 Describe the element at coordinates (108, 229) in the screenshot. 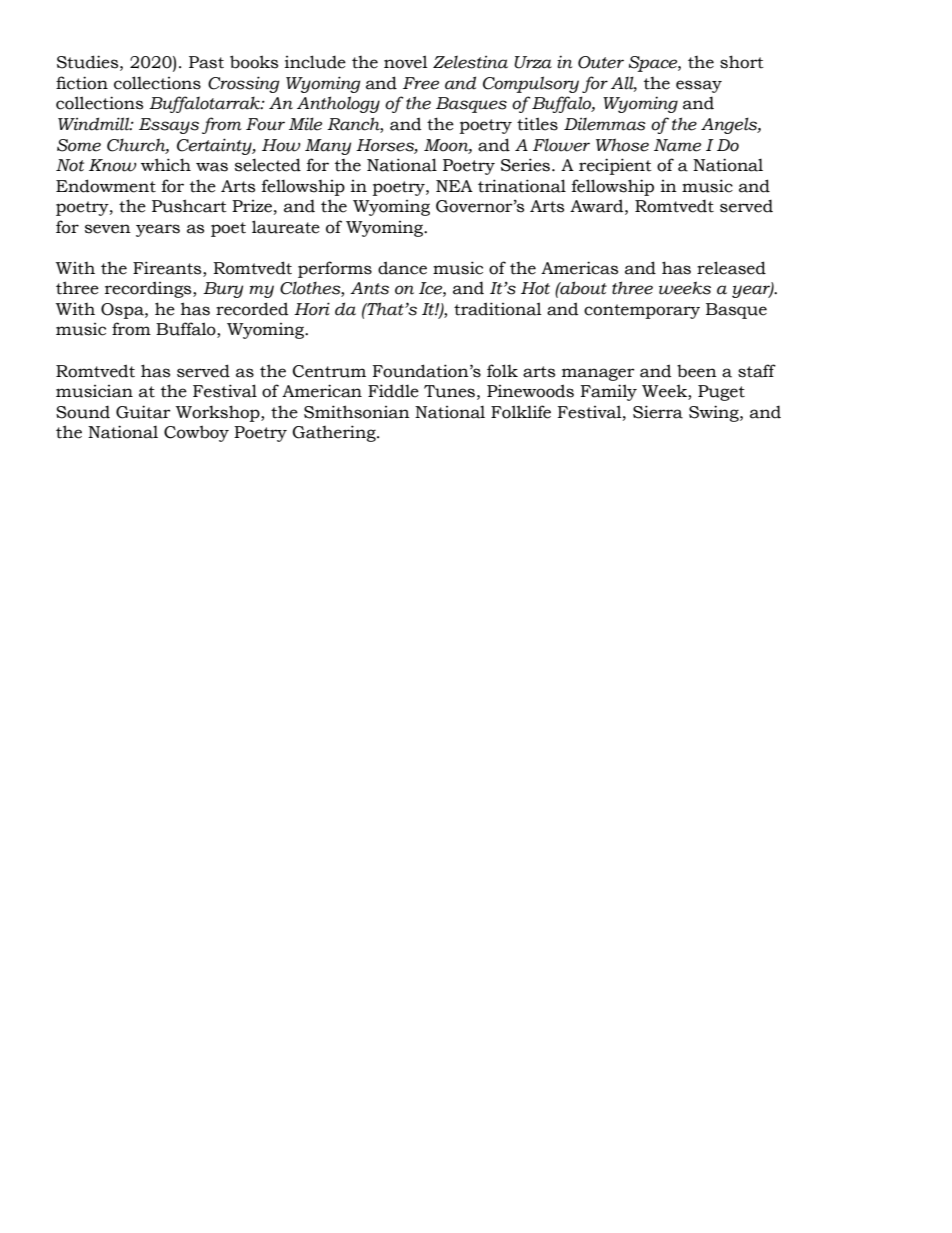

I see `seven` at that location.
